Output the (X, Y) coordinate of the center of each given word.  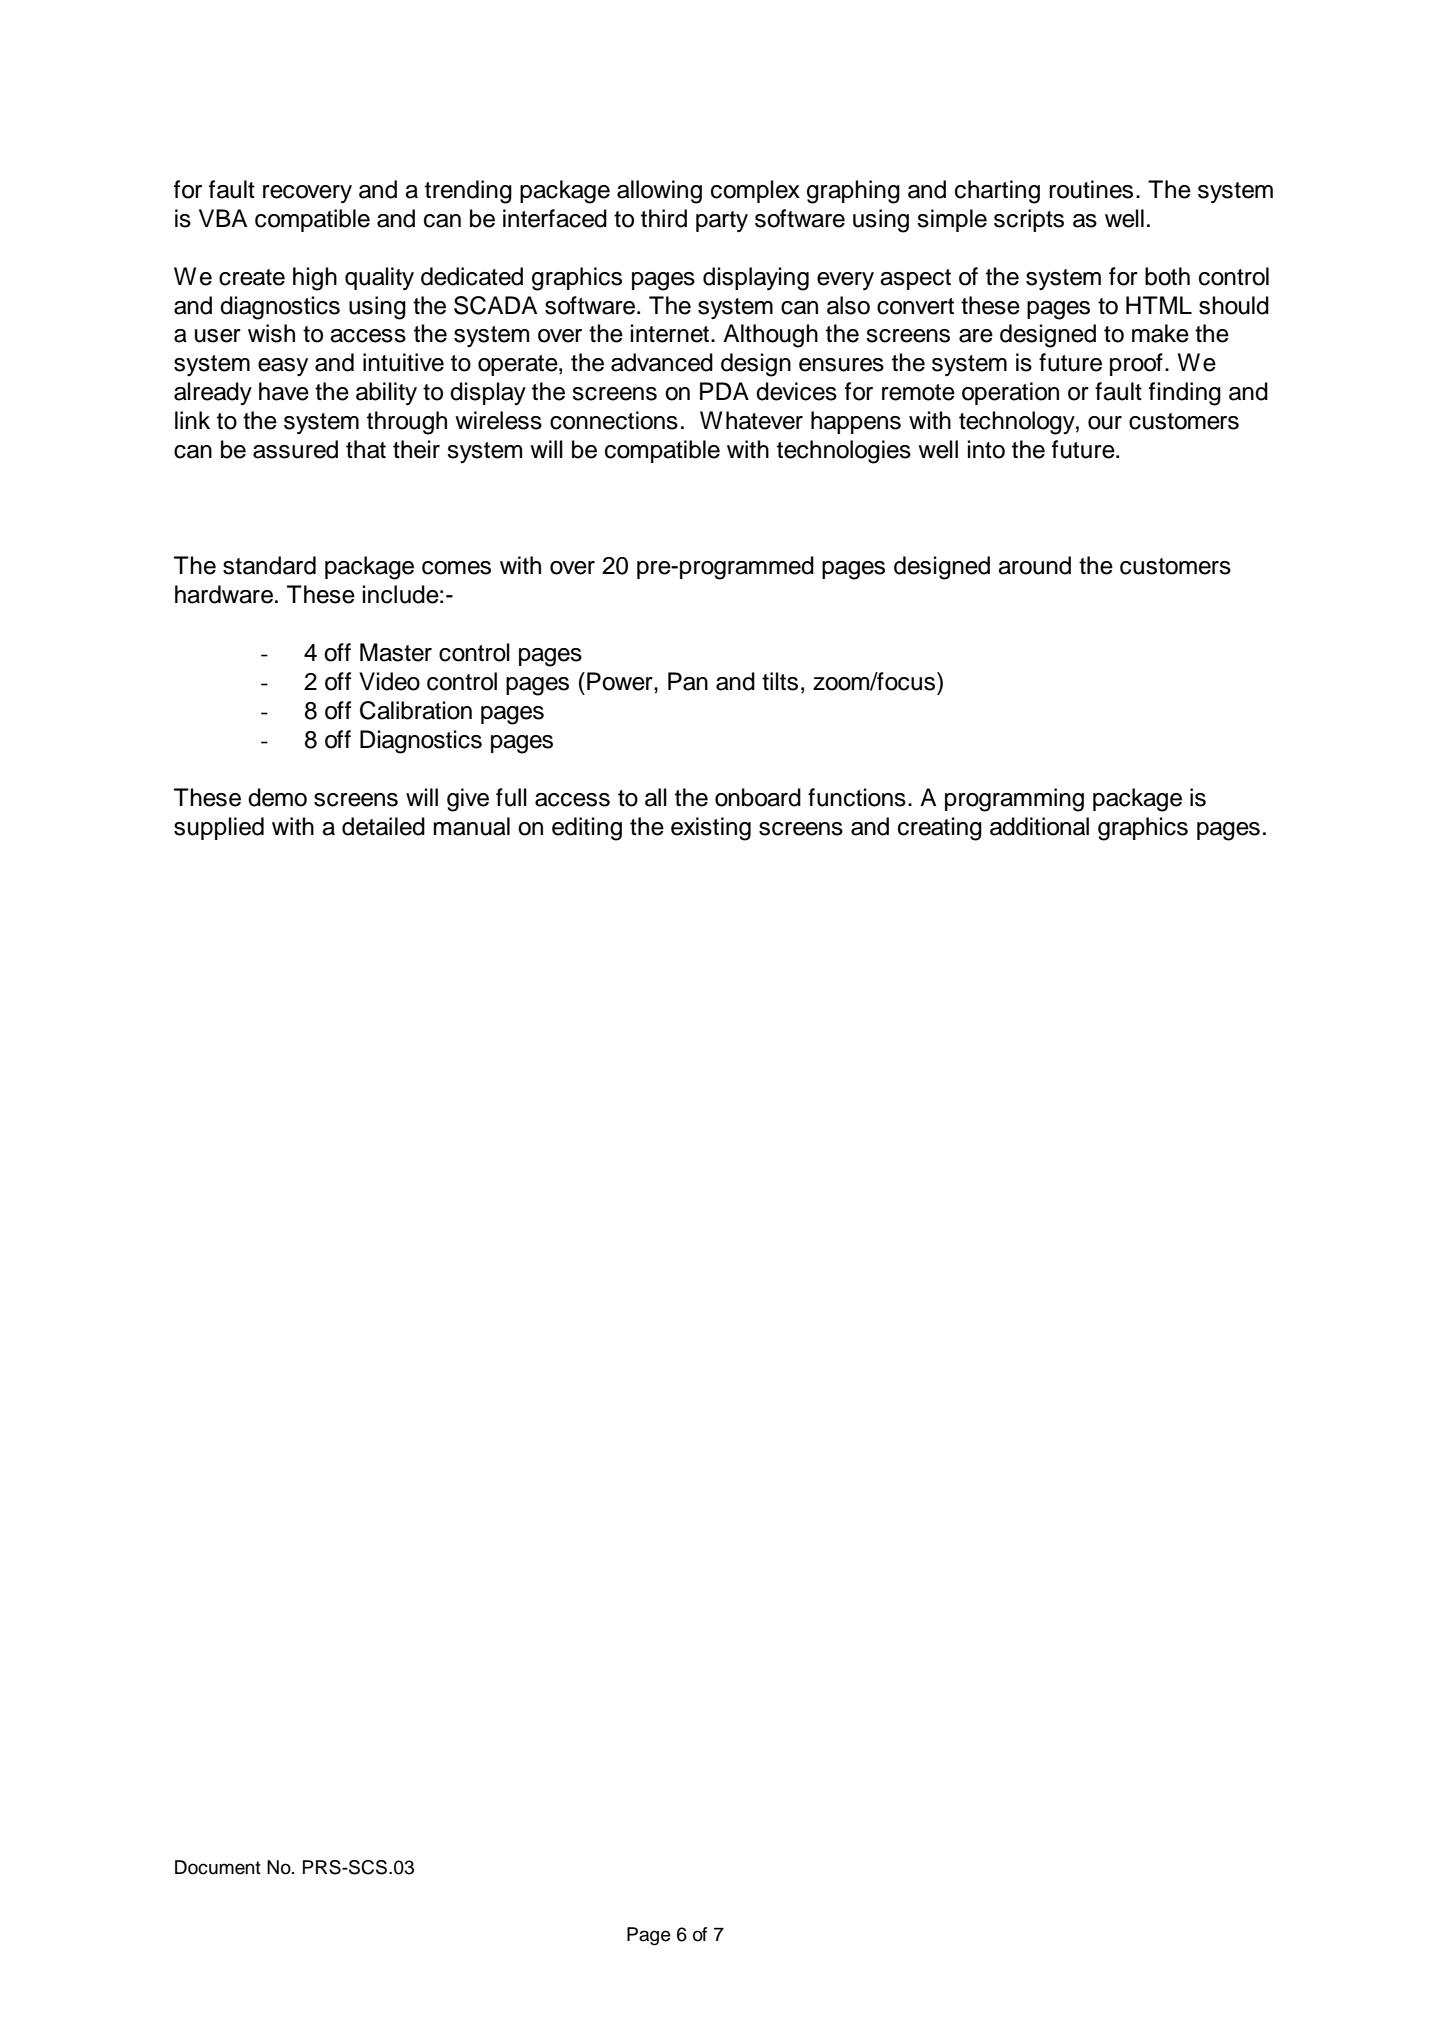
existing (711, 829)
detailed (383, 826)
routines (1091, 189)
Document (218, 1867)
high (315, 279)
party (722, 221)
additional (1039, 826)
